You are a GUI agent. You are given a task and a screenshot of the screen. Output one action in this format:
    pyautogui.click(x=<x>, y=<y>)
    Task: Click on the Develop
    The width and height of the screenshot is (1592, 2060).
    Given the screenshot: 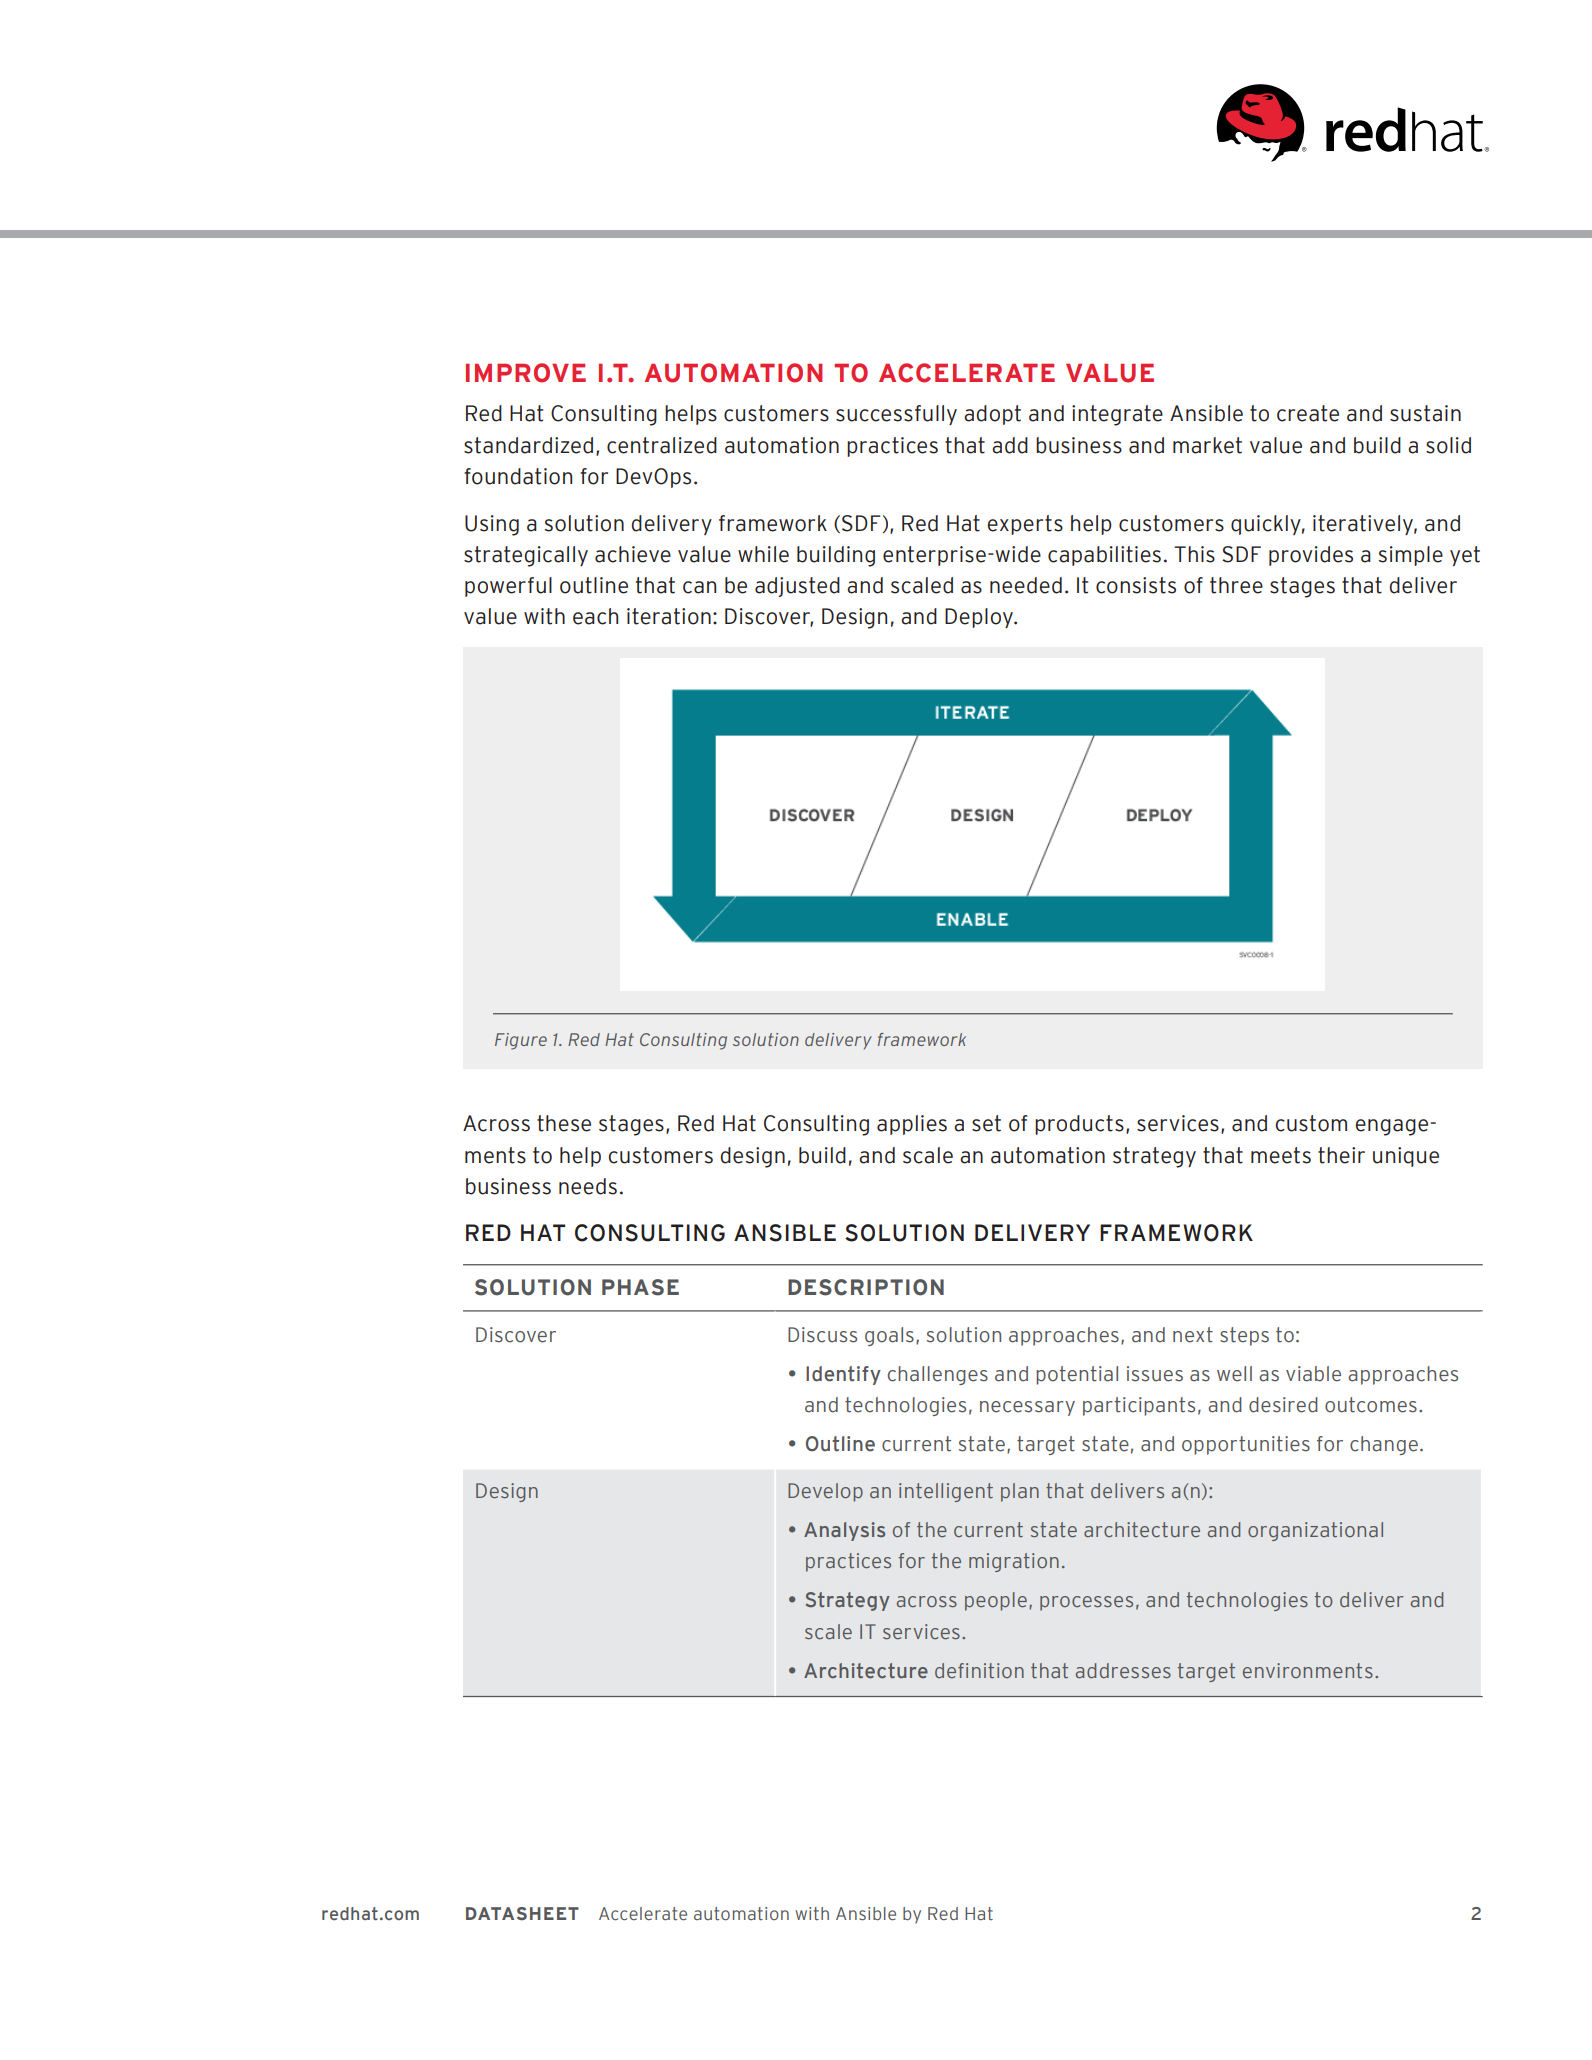 What is the action you would take?
    pyautogui.click(x=825, y=1492)
